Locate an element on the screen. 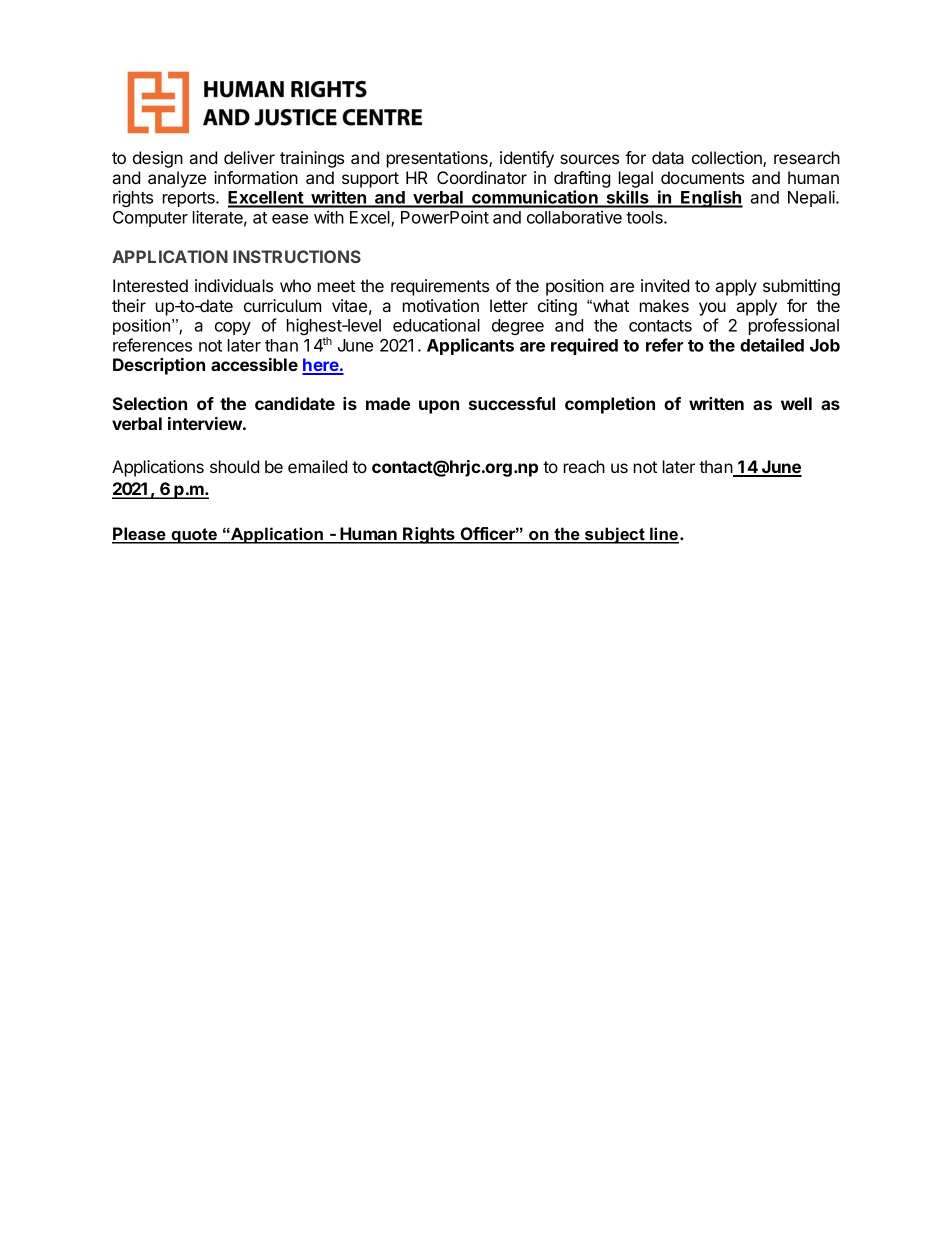 Image resolution: width=952 pixels, height=1233 pixels. subject is located at coordinates (615, 535).
